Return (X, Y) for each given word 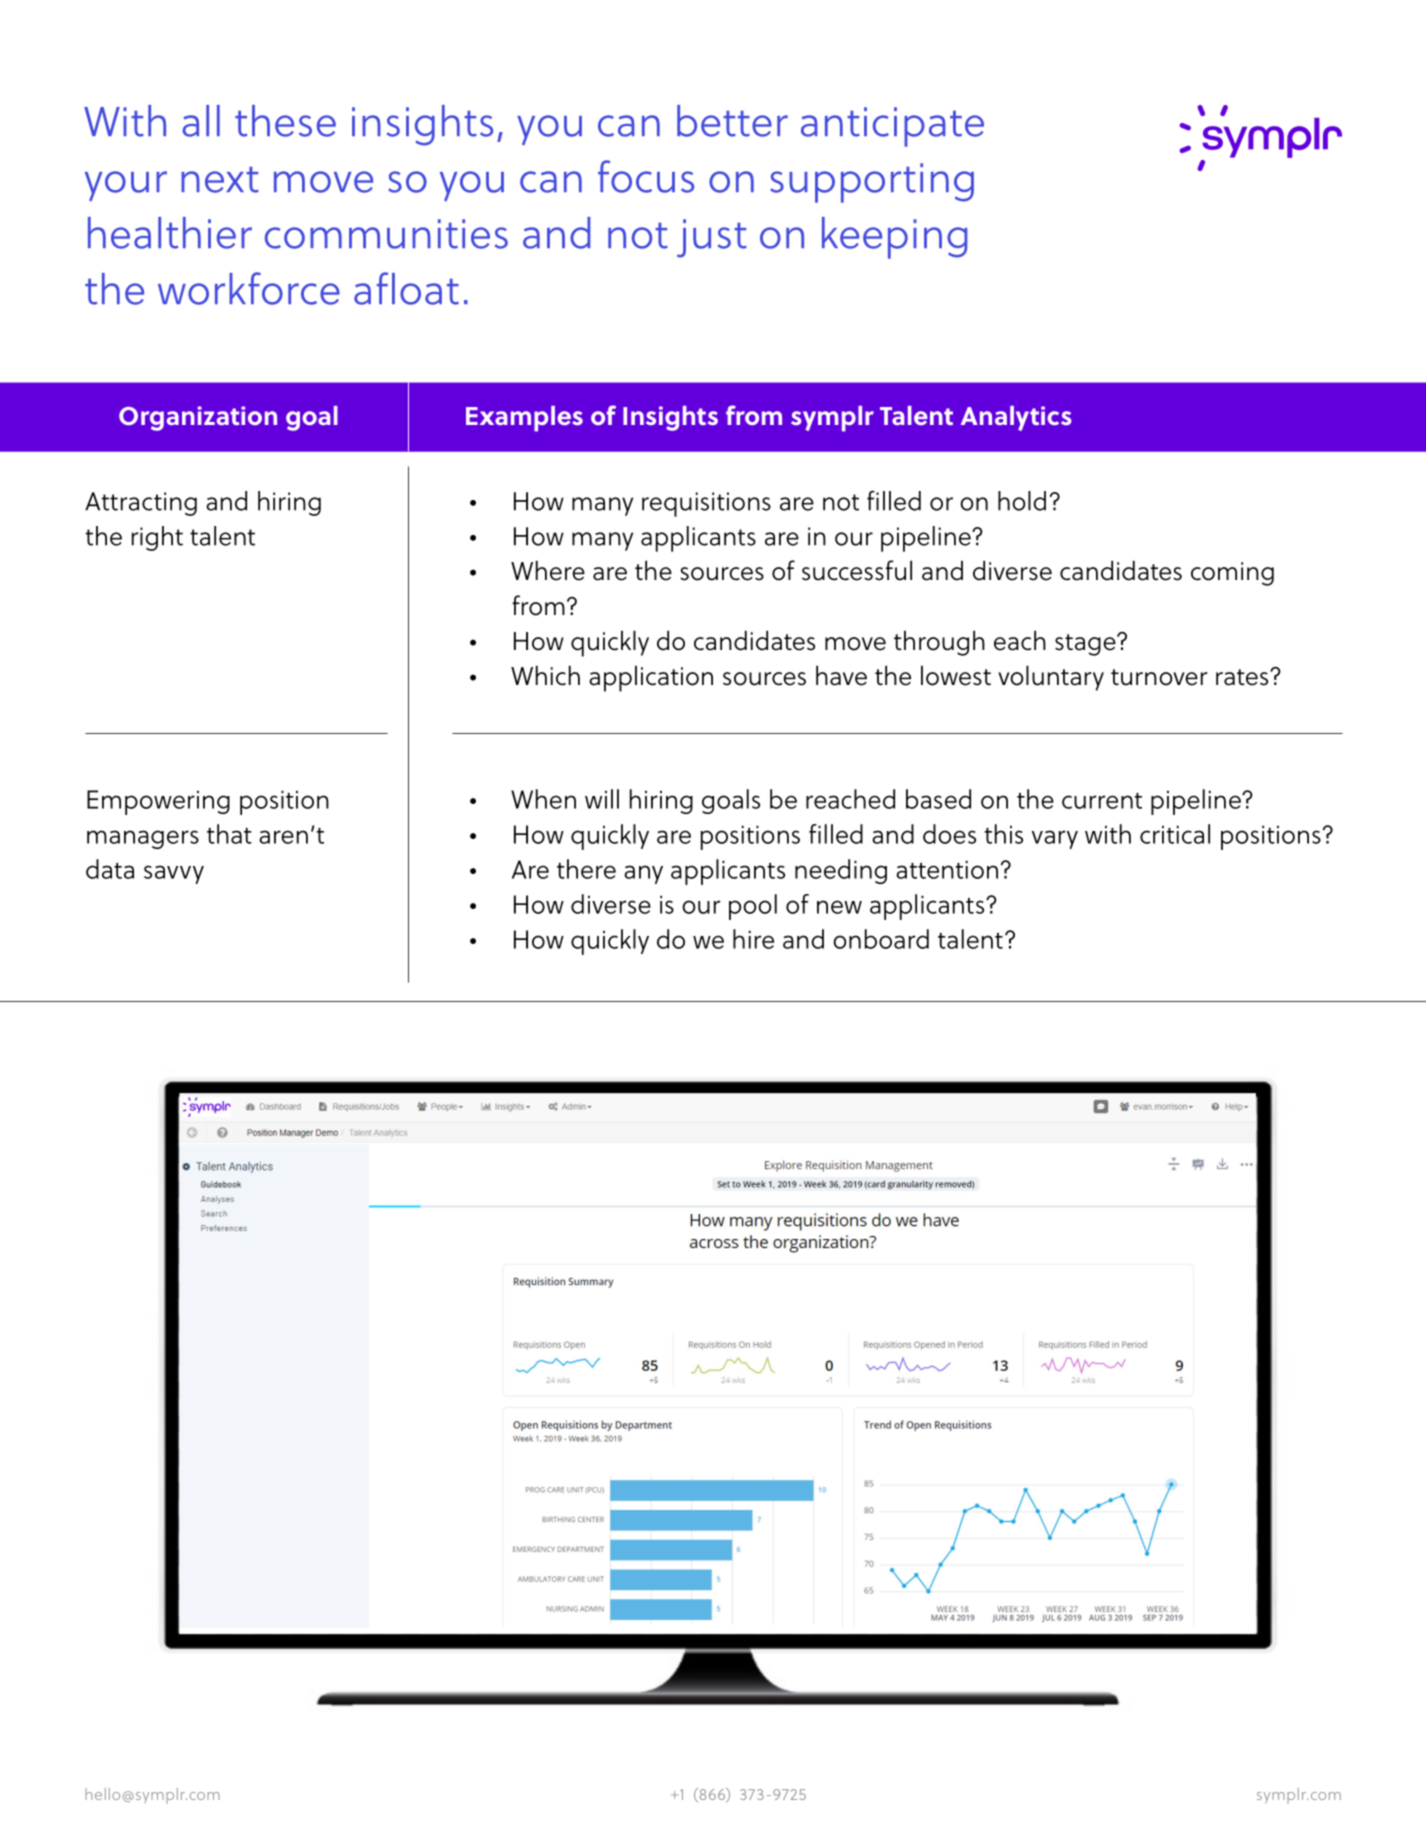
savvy (174, 874)
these (285, 121)
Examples (524, 419)
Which (545, 675)
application (651, 678)
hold (1022, 501)
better (732, 121)
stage (1086, 645)
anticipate (892, 127)
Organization (198, 418)
